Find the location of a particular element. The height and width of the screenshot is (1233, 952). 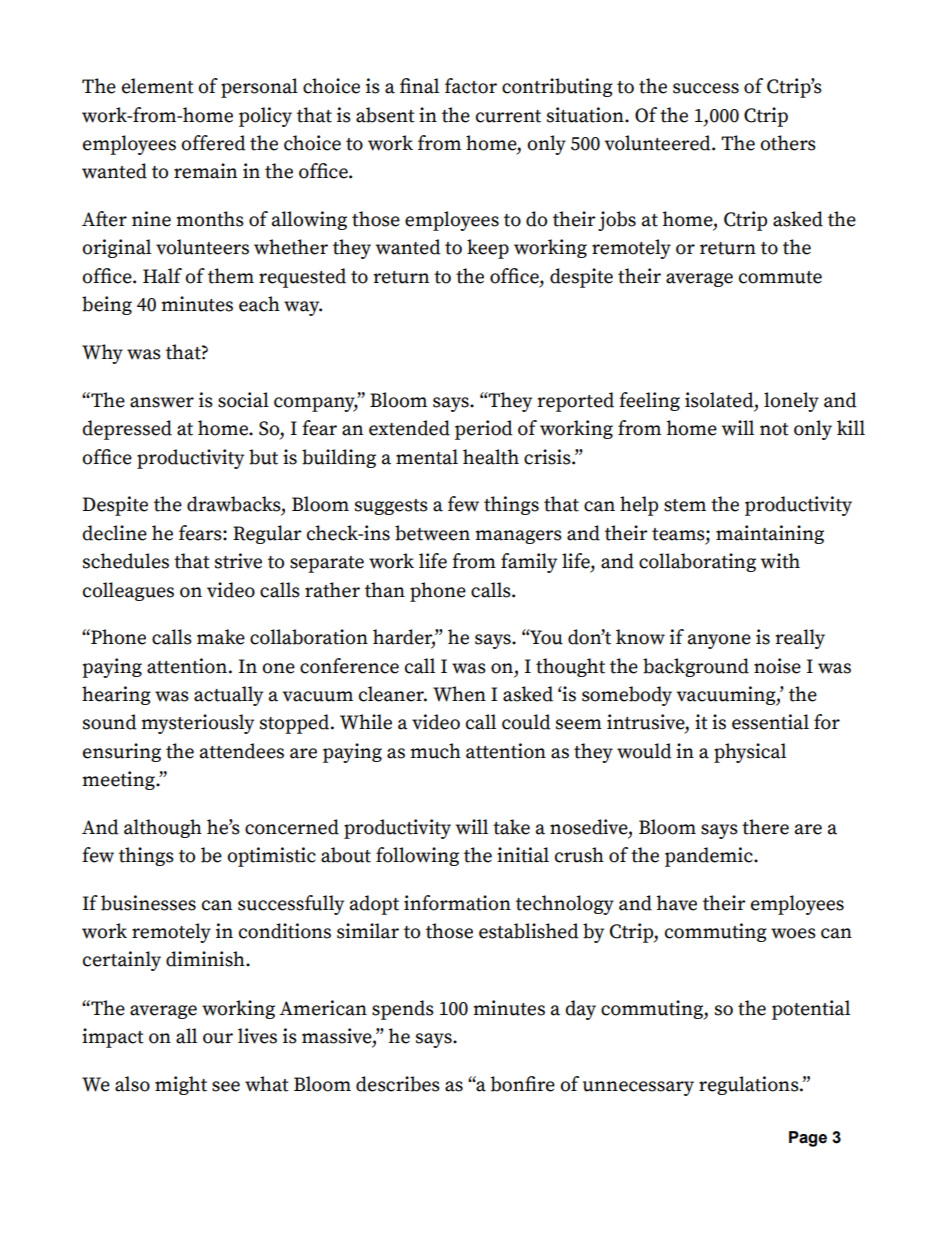

commute is located at coordinates (780, 277).
